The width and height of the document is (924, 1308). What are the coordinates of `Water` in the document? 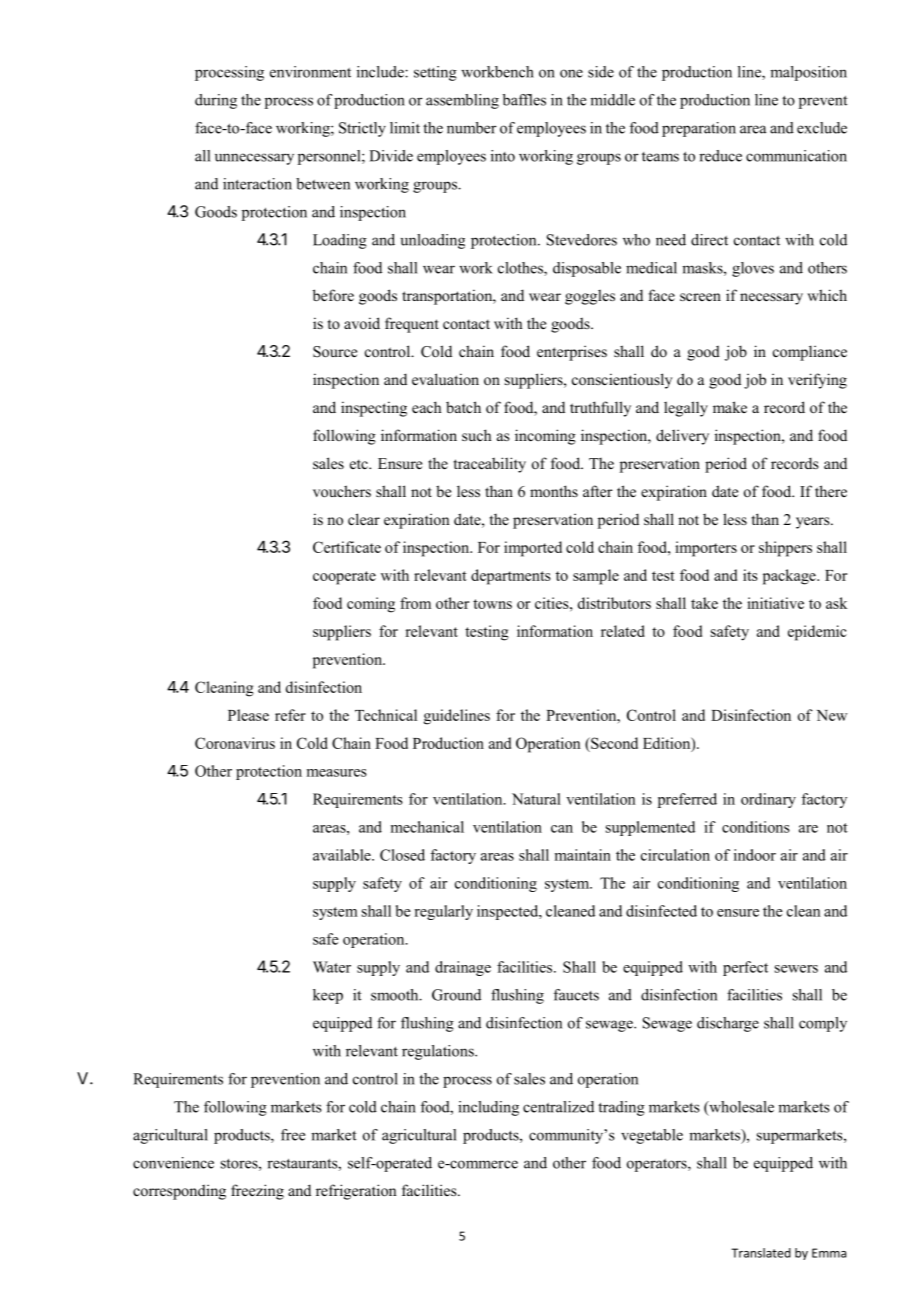 It's located at (332, 967).
